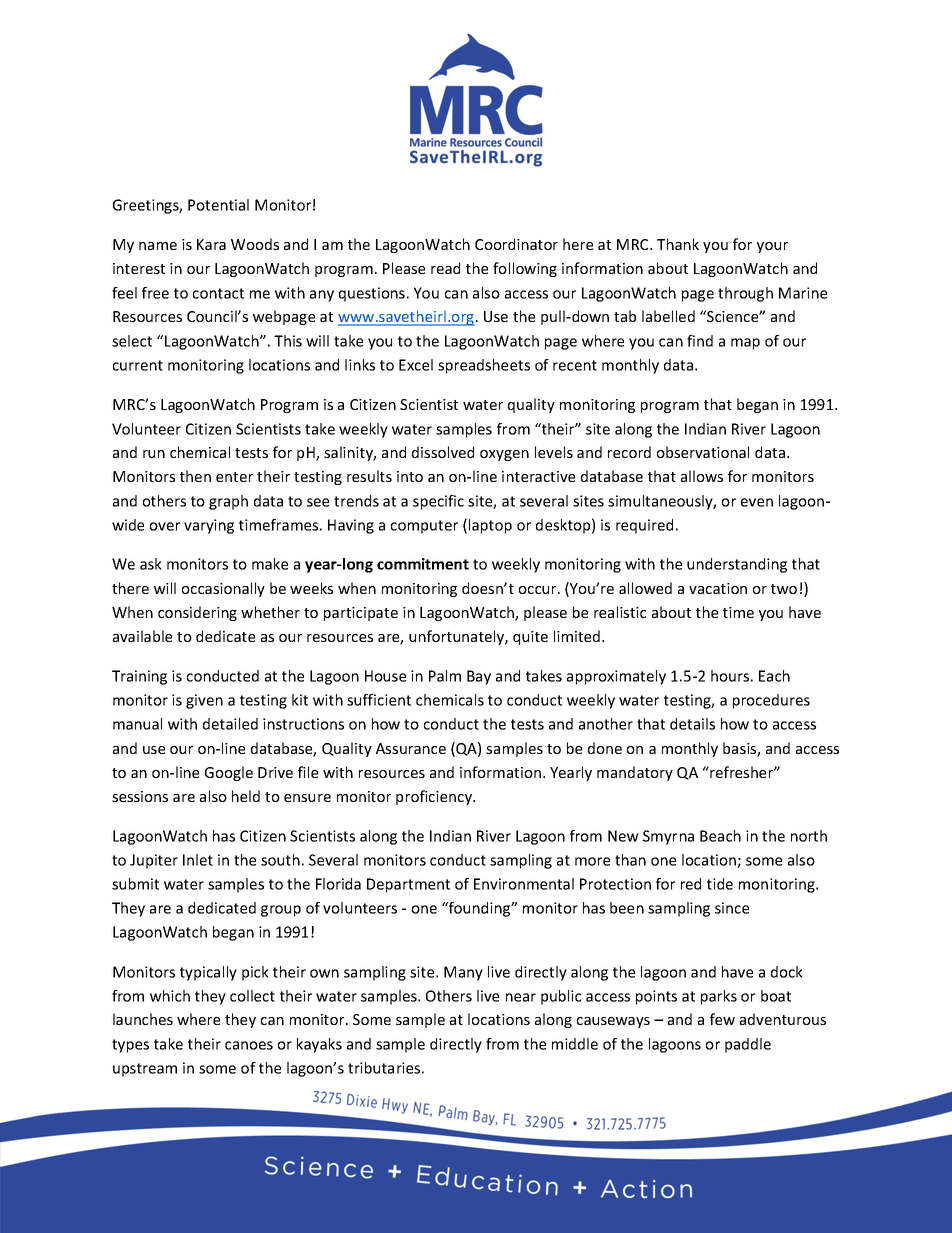  Describe the element at coordinates (211, 244) in the document. I see `Kara` at that location.
